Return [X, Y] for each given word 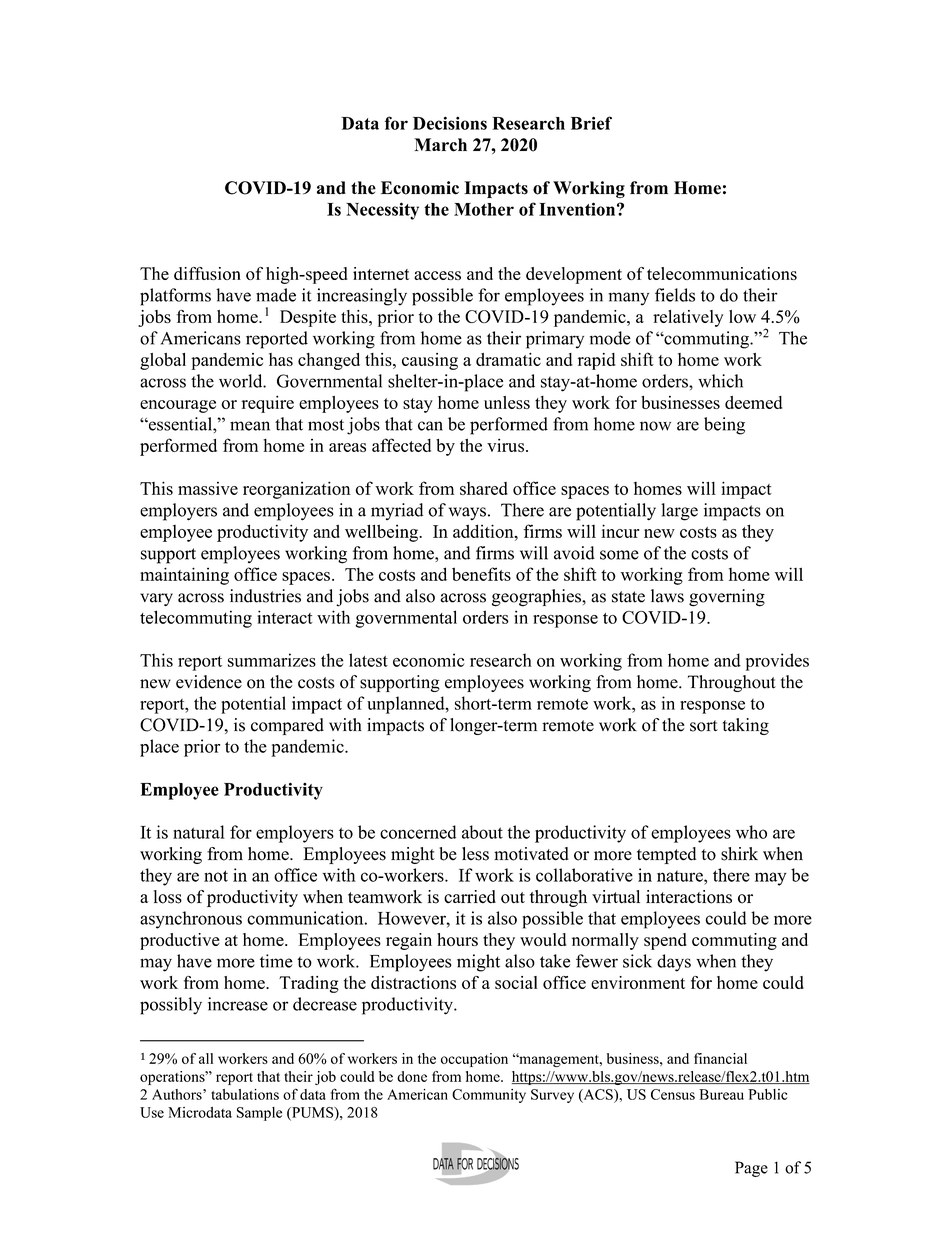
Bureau [721, 1094]
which [720, 381]
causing [430, 361]
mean [250, 426]
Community [489, 1096]
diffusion [207, 273]
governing [727, 598]
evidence [209, 682]
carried [470, 897]
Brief [591, 123]
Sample [259, 1114]
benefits [481, 574]
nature [681, 876]
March [440, 145]
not [216, 876]
